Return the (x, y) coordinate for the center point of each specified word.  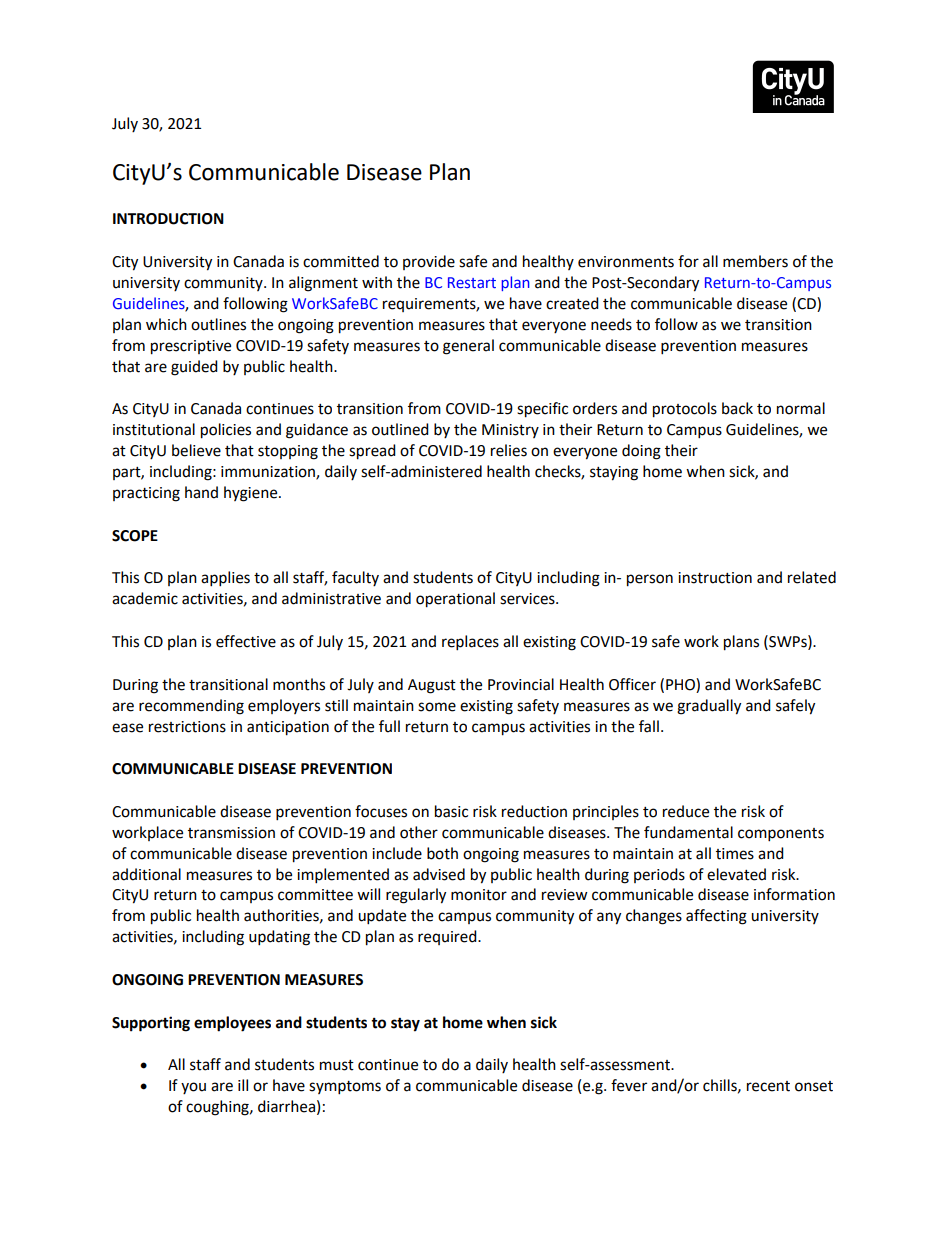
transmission (231, 833)
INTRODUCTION (168, 219)
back (737, 408)
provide (429, 262)
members (755, 261)
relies (509, 450)
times (735, 854)
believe (196, 450)
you (193, 1088)
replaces (470, 643)
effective (246, 641)
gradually (709, 707)
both (442, 853)
